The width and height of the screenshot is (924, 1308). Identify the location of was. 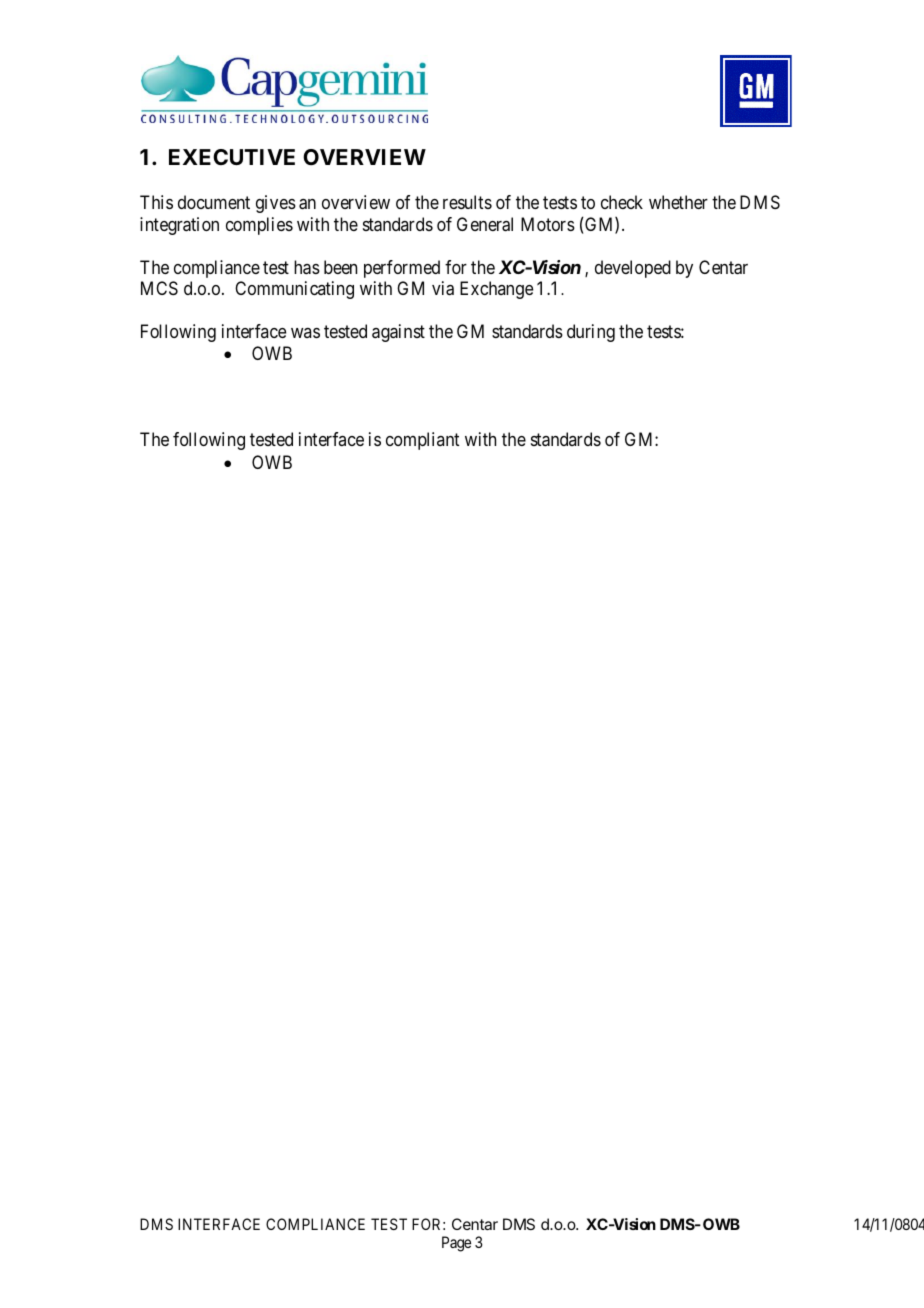
(305, 333).
